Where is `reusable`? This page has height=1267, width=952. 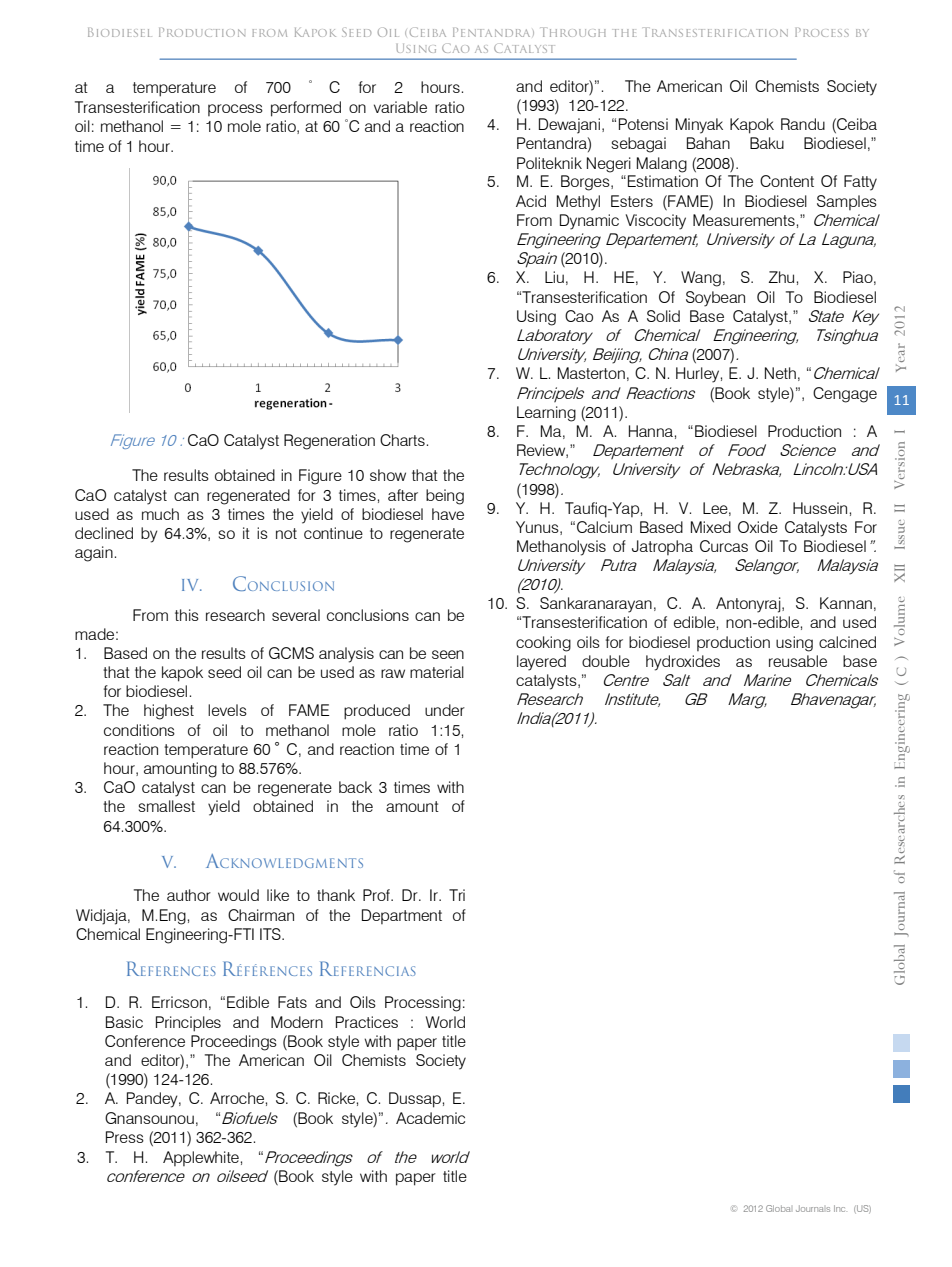 reusable is located at coordinates (798, 661).
